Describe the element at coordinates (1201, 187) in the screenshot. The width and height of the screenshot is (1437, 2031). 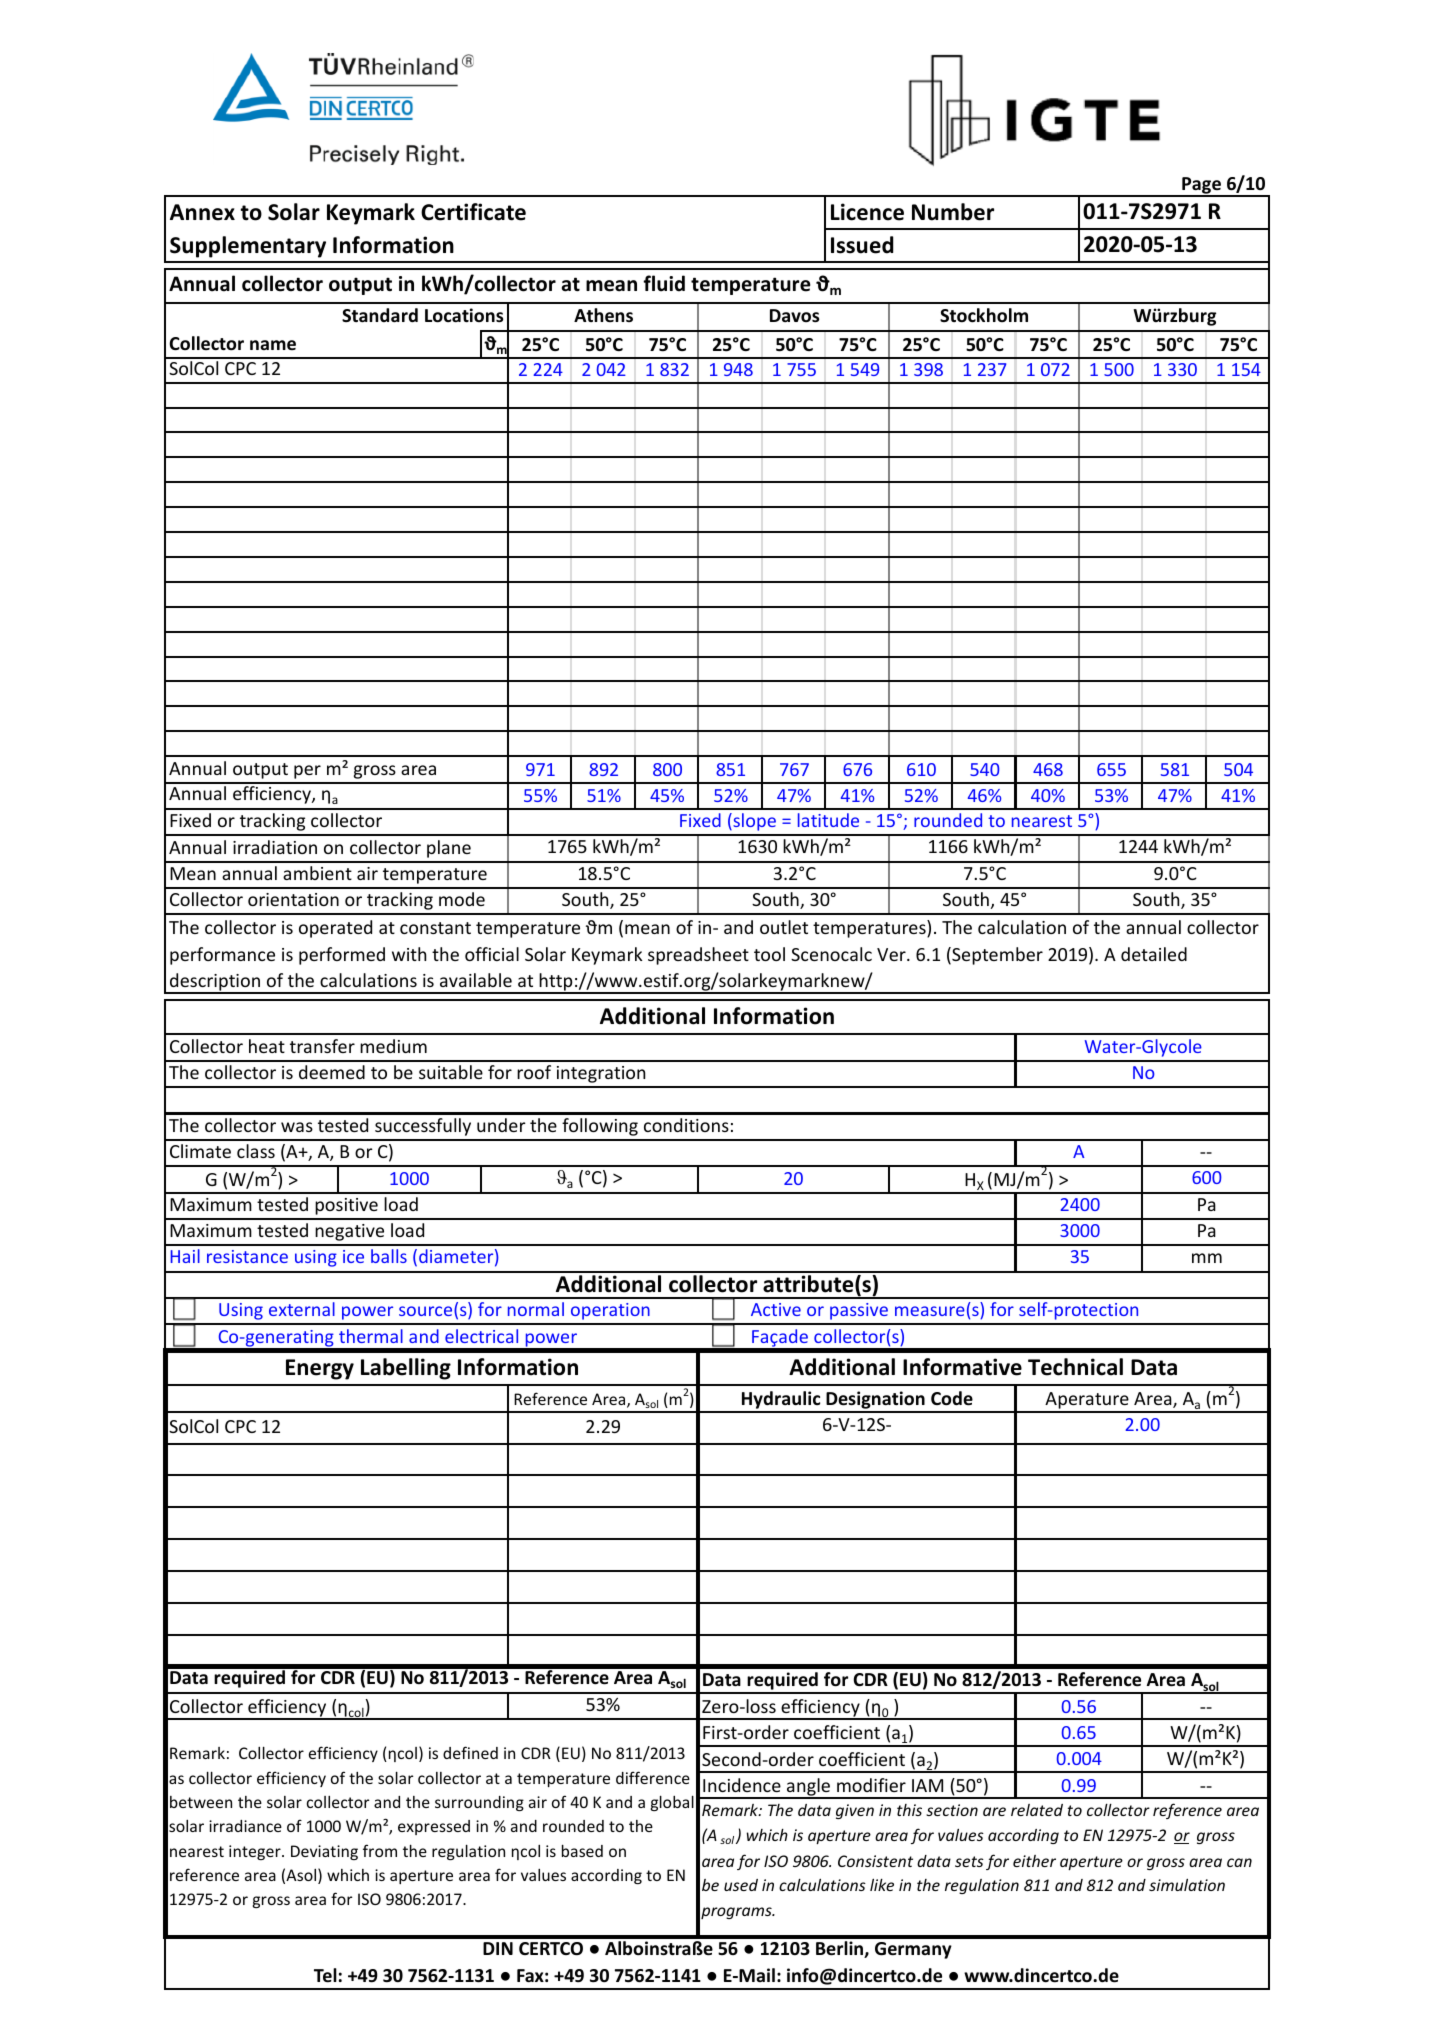
I see `Page` at that location.
